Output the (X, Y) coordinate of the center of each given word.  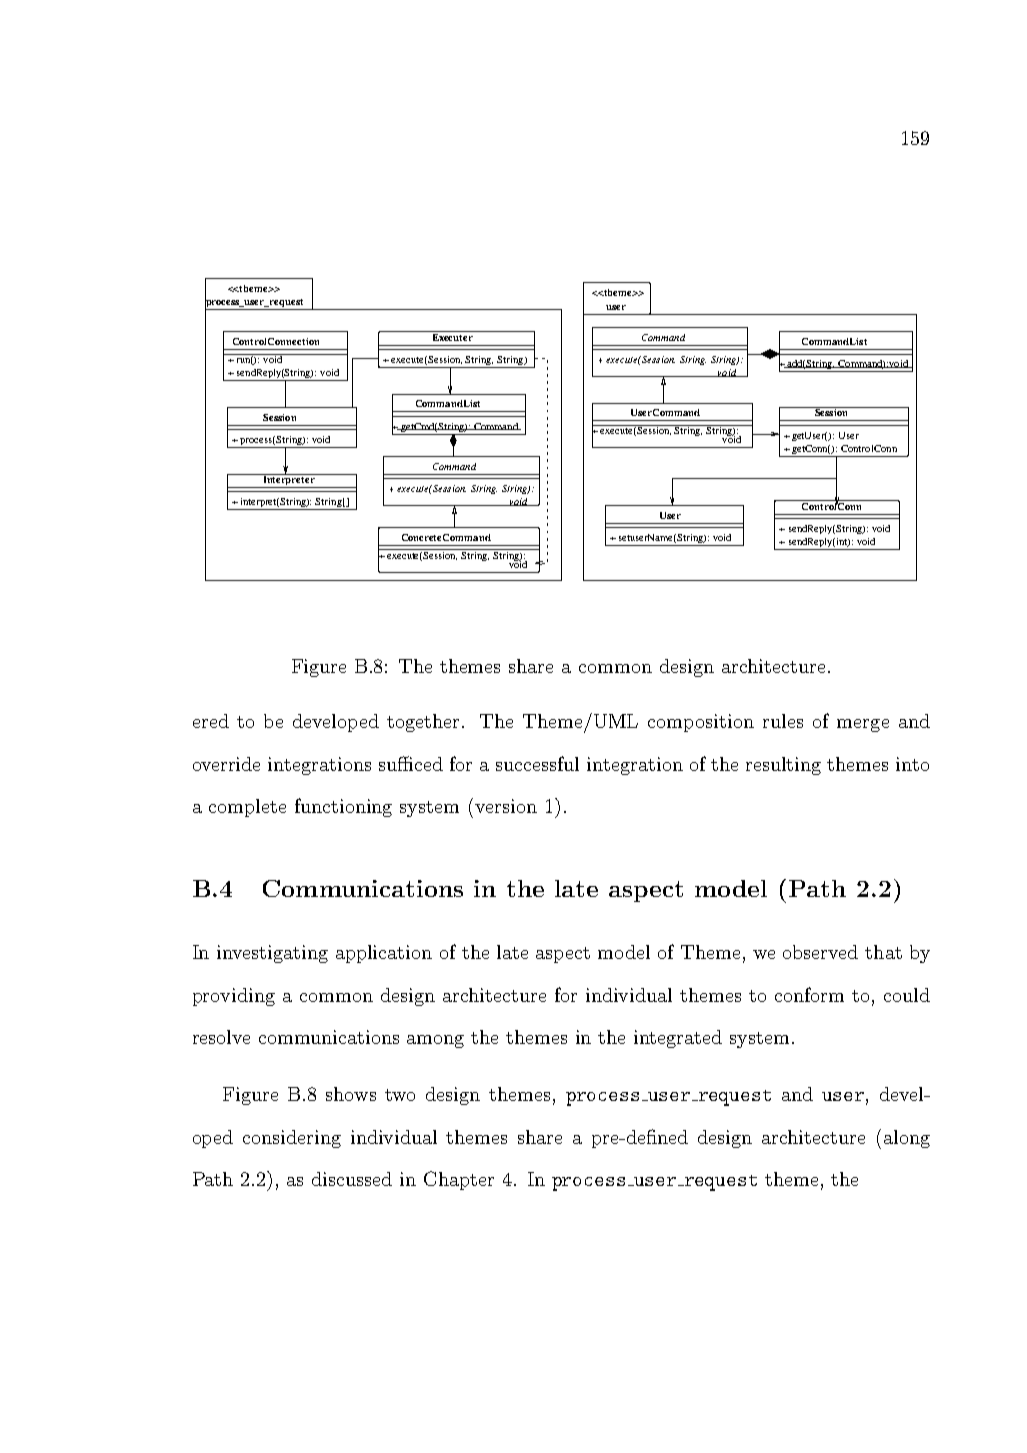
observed (820, 952)
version (506, 806)
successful (537, 763)
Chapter (459, 1180)
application (384, 954)
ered (211, 721)
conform (809, 994)
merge (863, 725)
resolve (221, 1037)
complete (247, 808)
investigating (272, 954)
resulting (783, 766)
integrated (678, 1039)
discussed (352, 1179)
